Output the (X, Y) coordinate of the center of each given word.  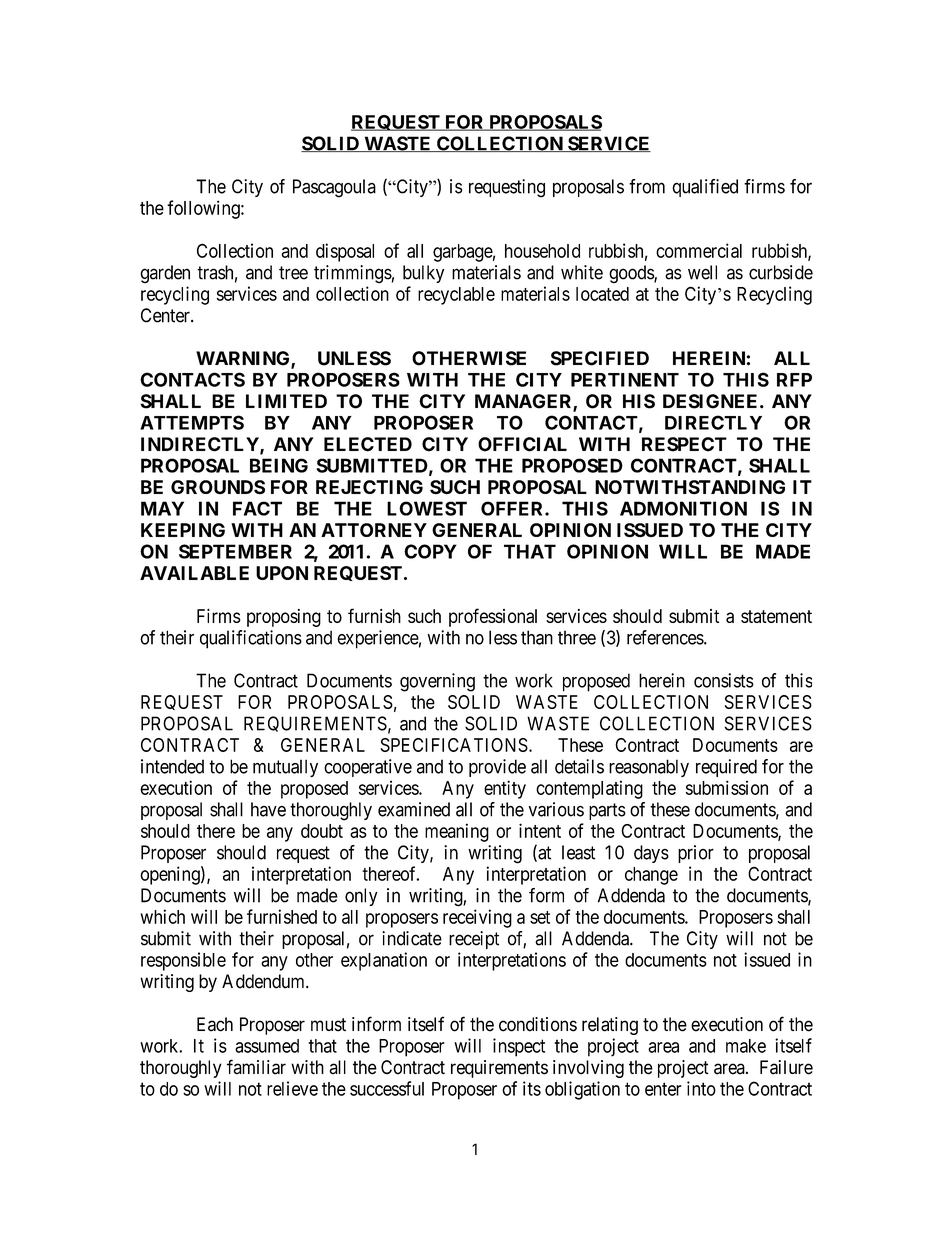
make (746, 1046)
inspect (519, 1047)
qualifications (251, 639)
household (542, 251)
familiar (256, 1067)
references (666, 637)
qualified (705, 188)
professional (493, 617)
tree (293, 273)
